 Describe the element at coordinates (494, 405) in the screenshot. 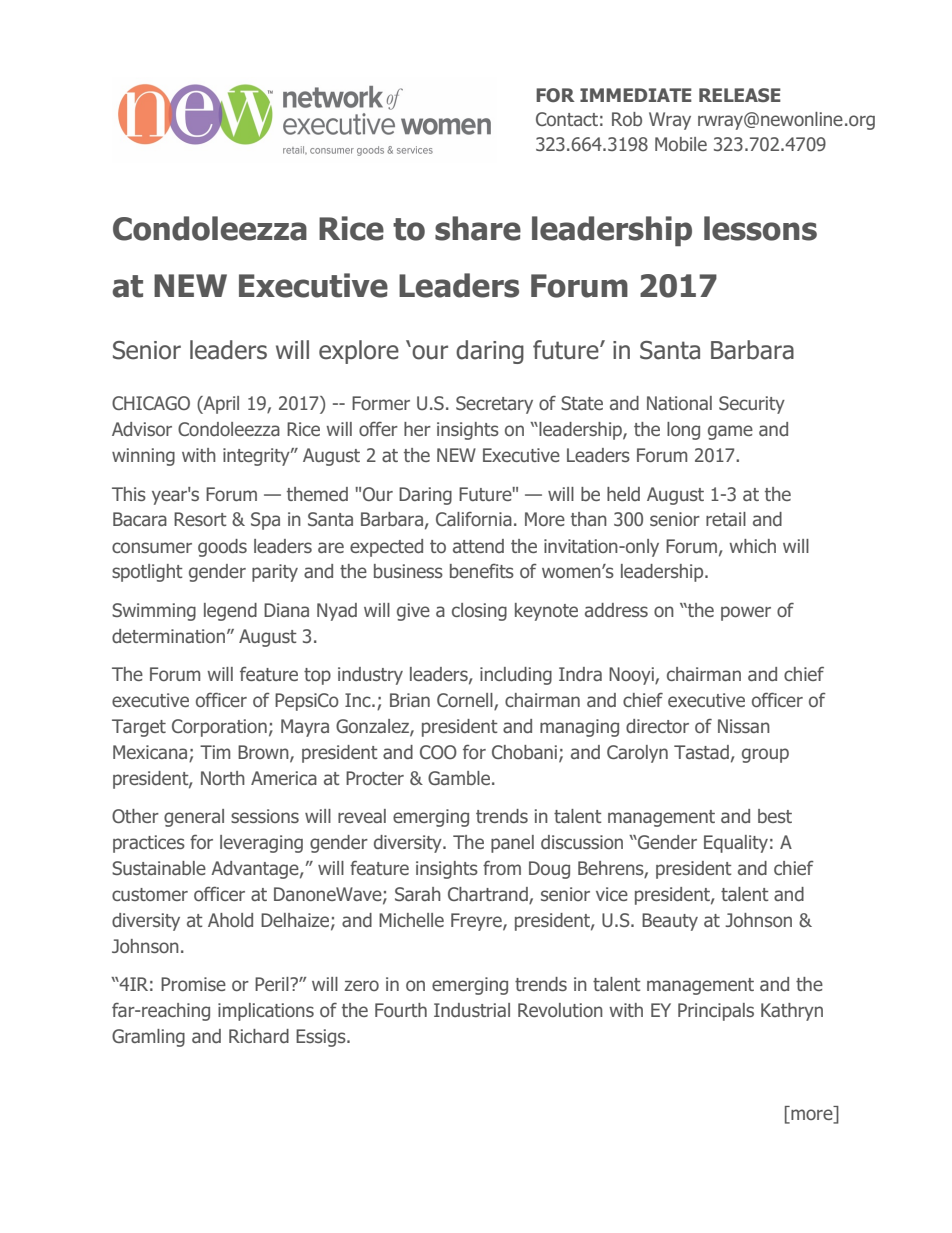

I see `Secretary` at that location.
